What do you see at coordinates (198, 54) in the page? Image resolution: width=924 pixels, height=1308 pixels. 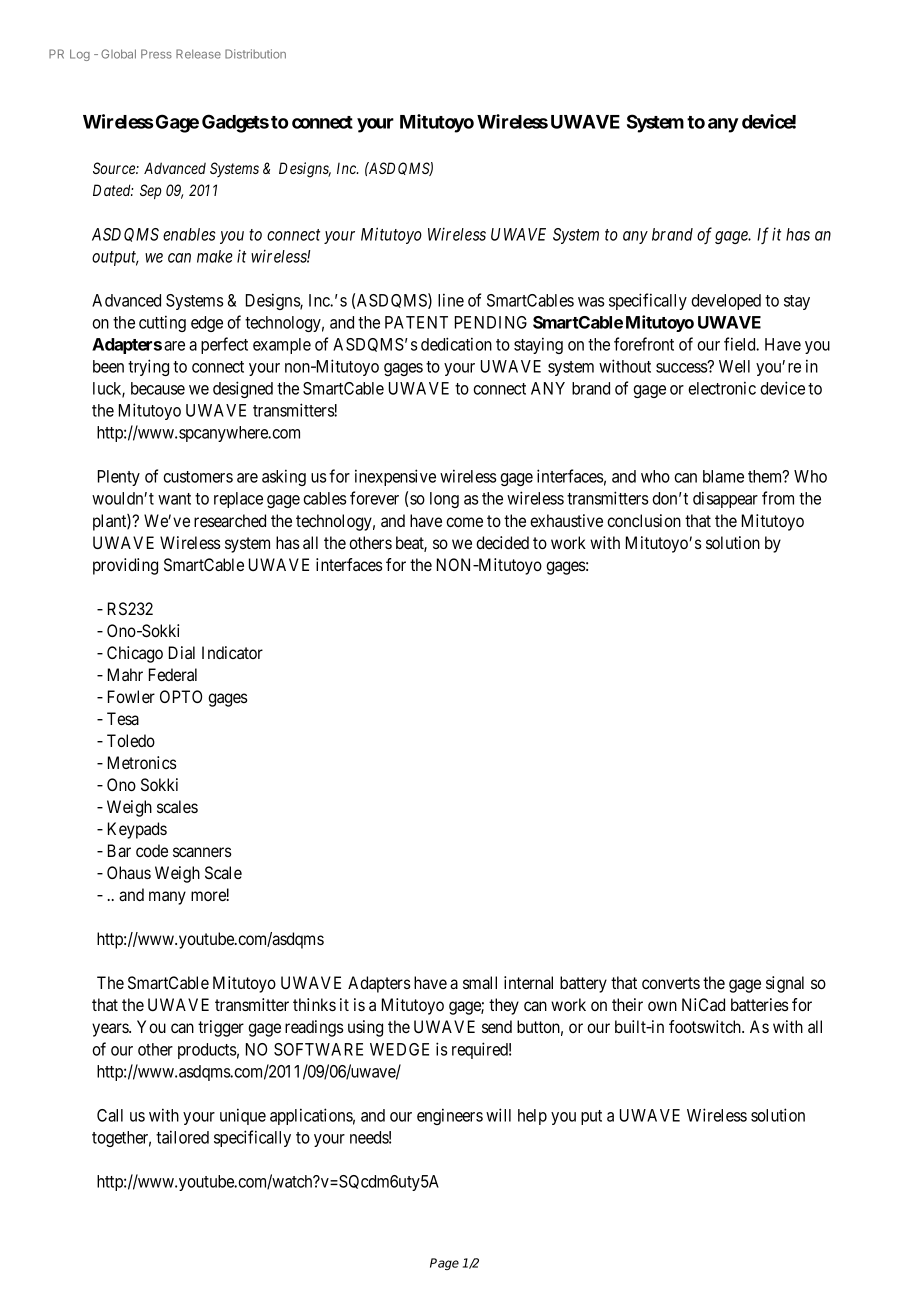 I see `Release` at bounding box center [198, 54].
